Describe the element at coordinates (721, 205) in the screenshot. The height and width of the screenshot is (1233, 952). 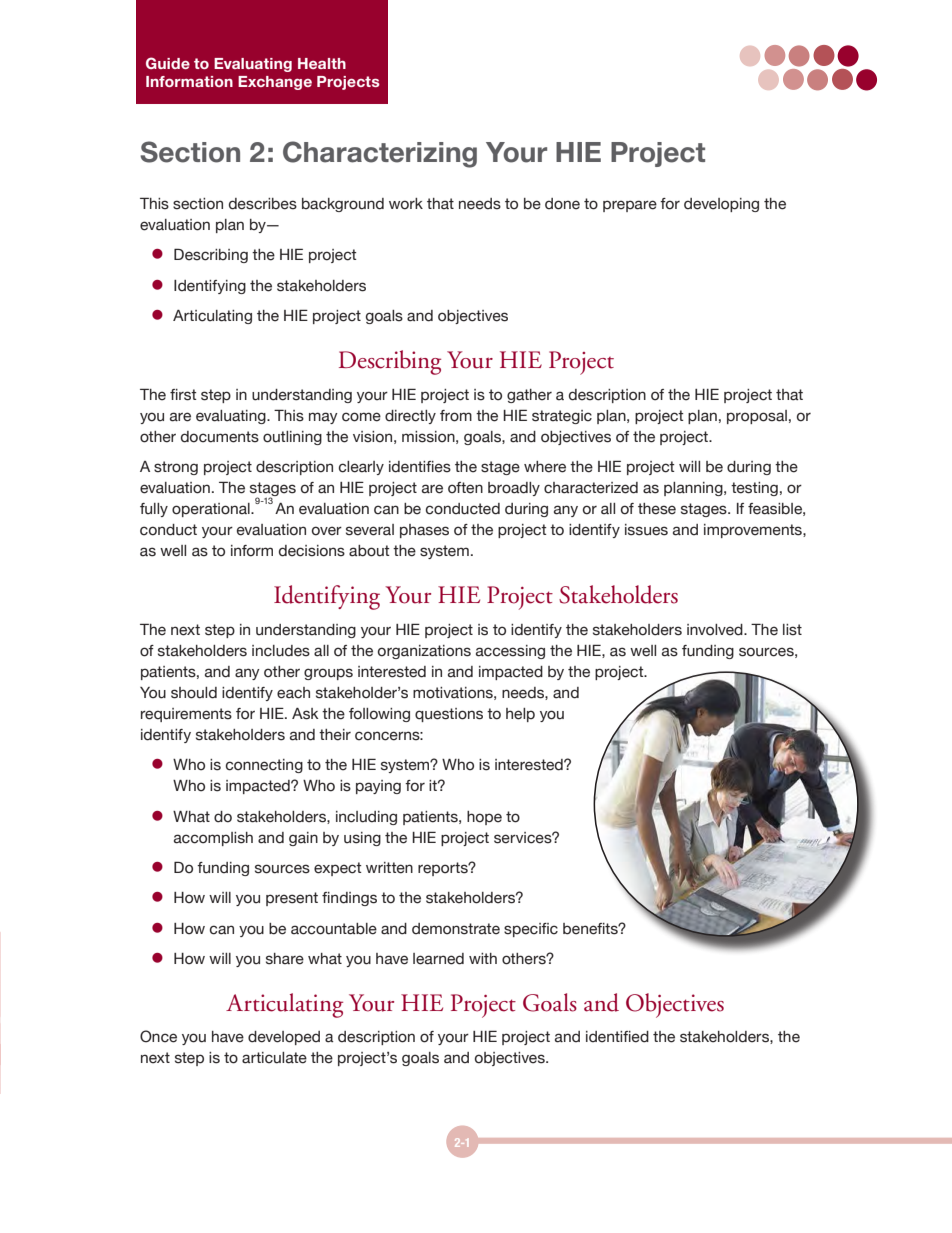
I see `developing` at that location.
